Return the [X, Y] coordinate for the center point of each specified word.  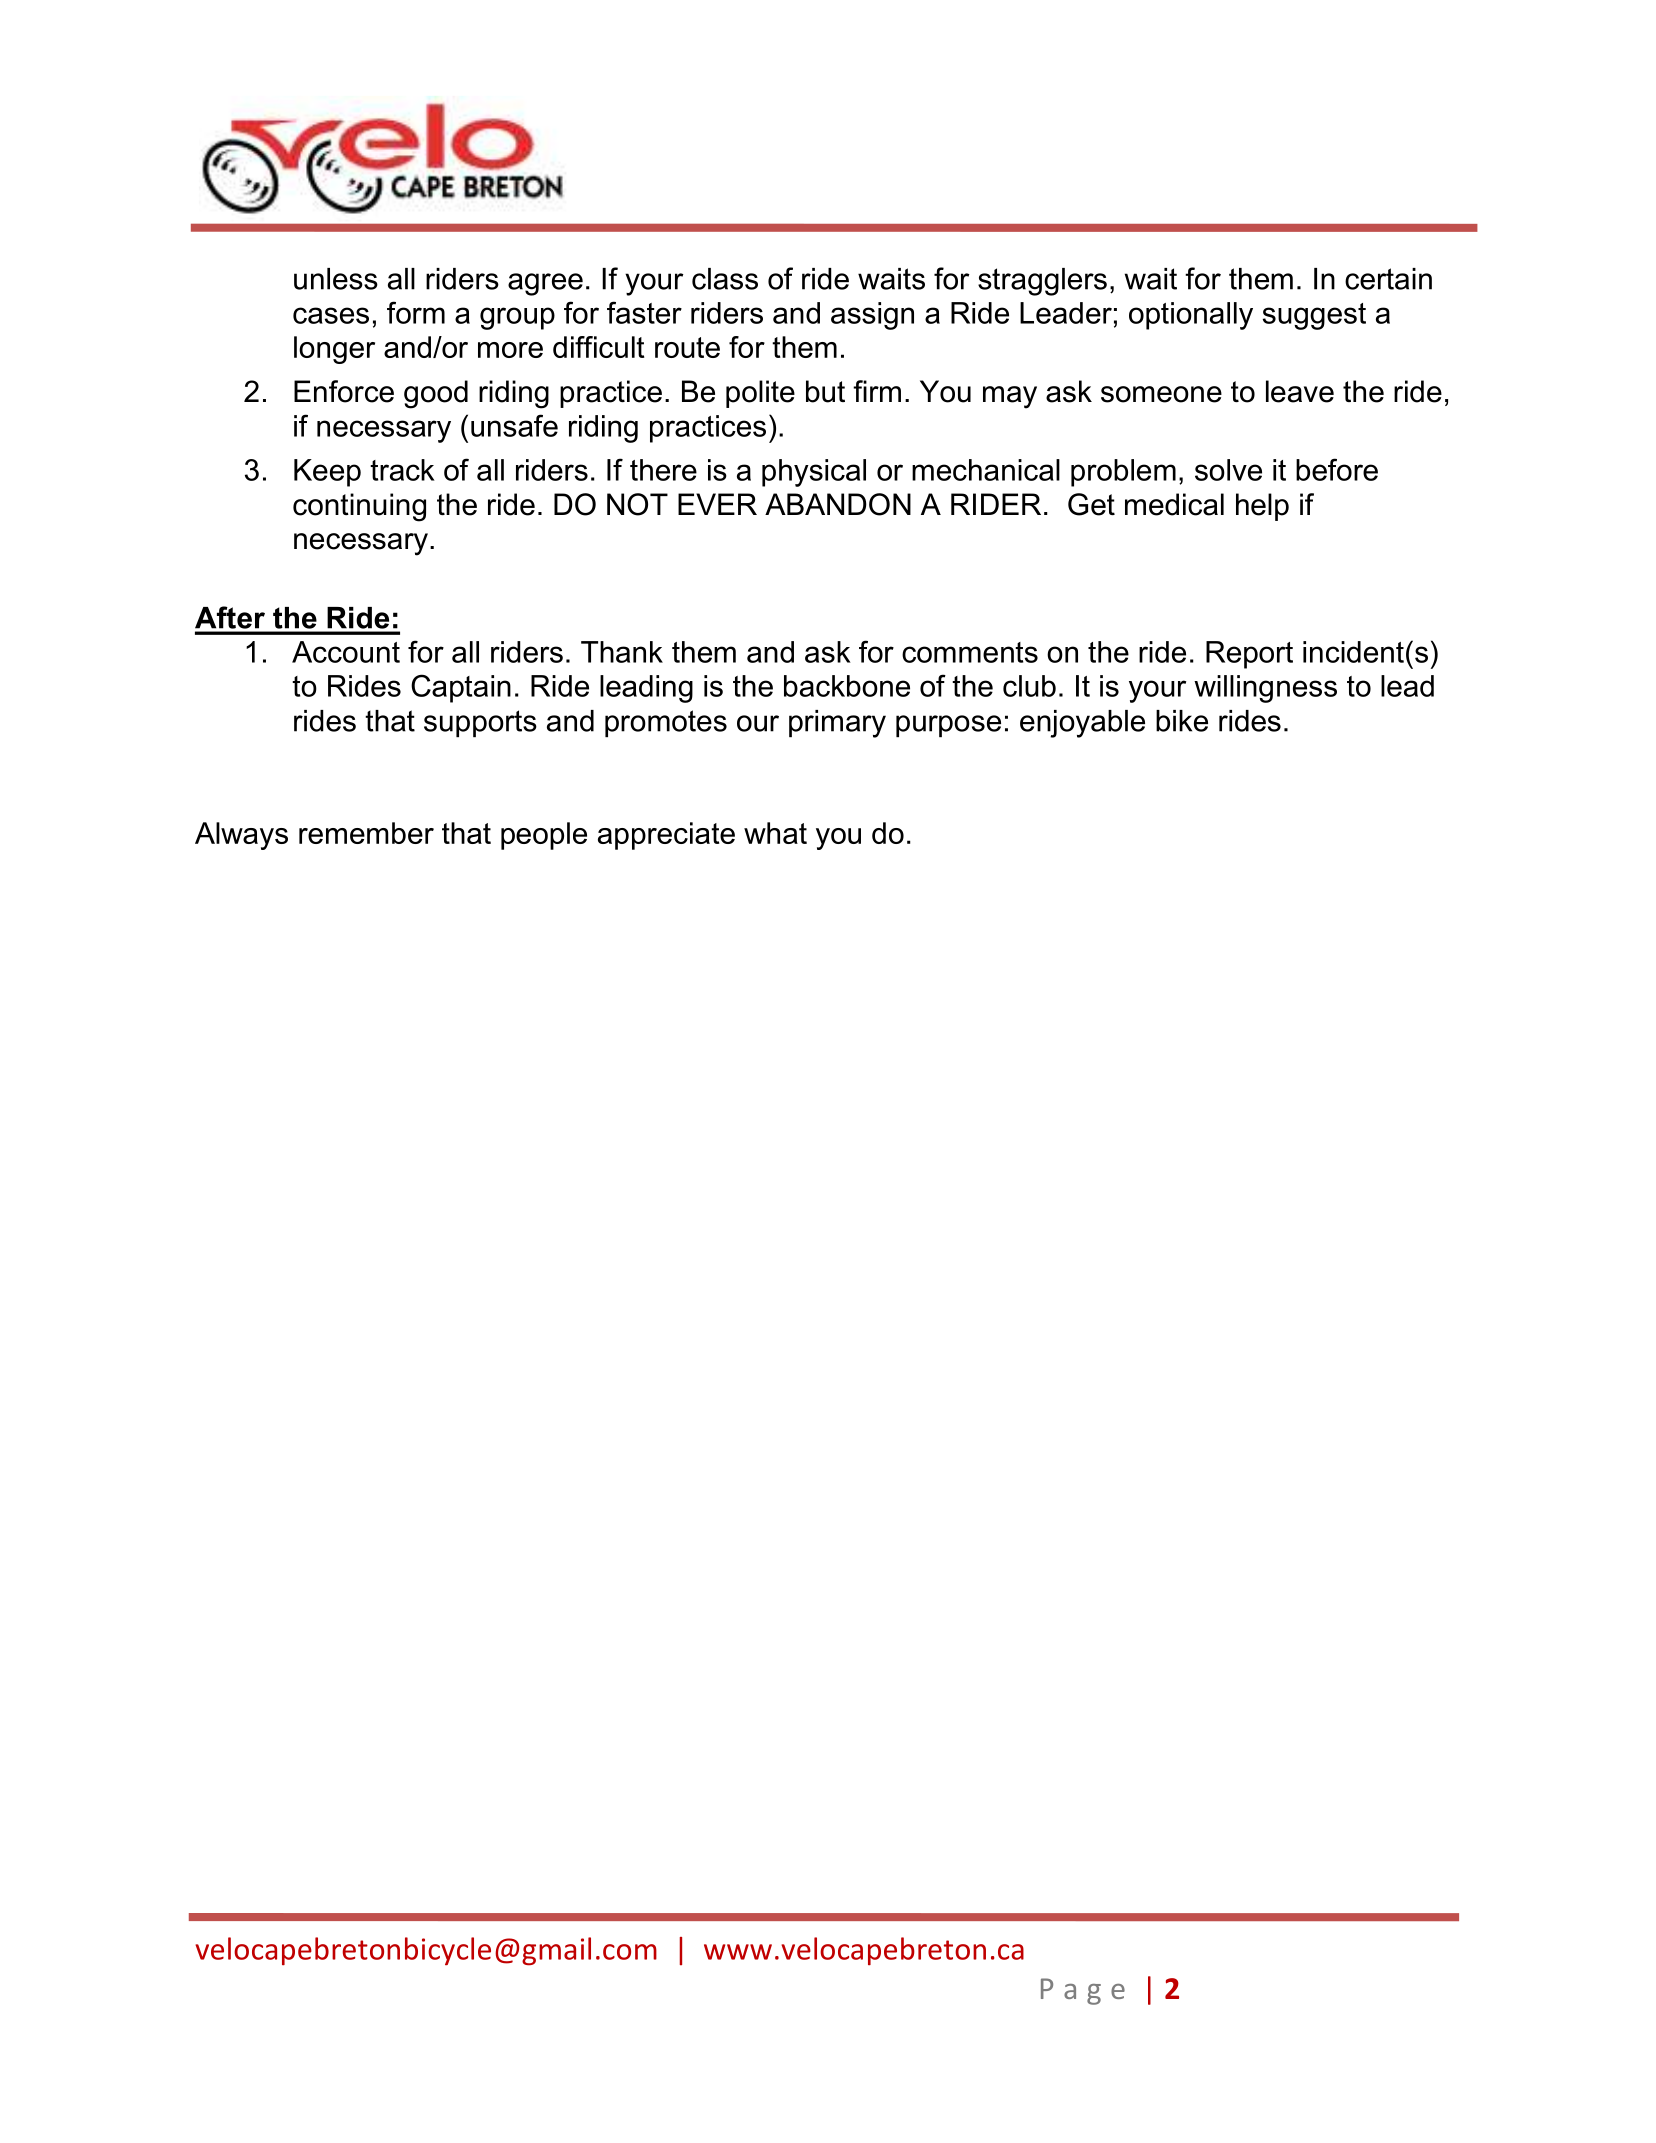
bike [1182, 721]
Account [346, 652]
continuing [359, 507]
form [416, 312]
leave [1300, 391]
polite [760, 394]
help [1262, 507]
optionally [1191, 316]
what [775, 833]
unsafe [514, 425]
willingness [1265, 689]
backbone [847, 686]
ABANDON [838, 504]
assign [872, 316]
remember [366, 833]
